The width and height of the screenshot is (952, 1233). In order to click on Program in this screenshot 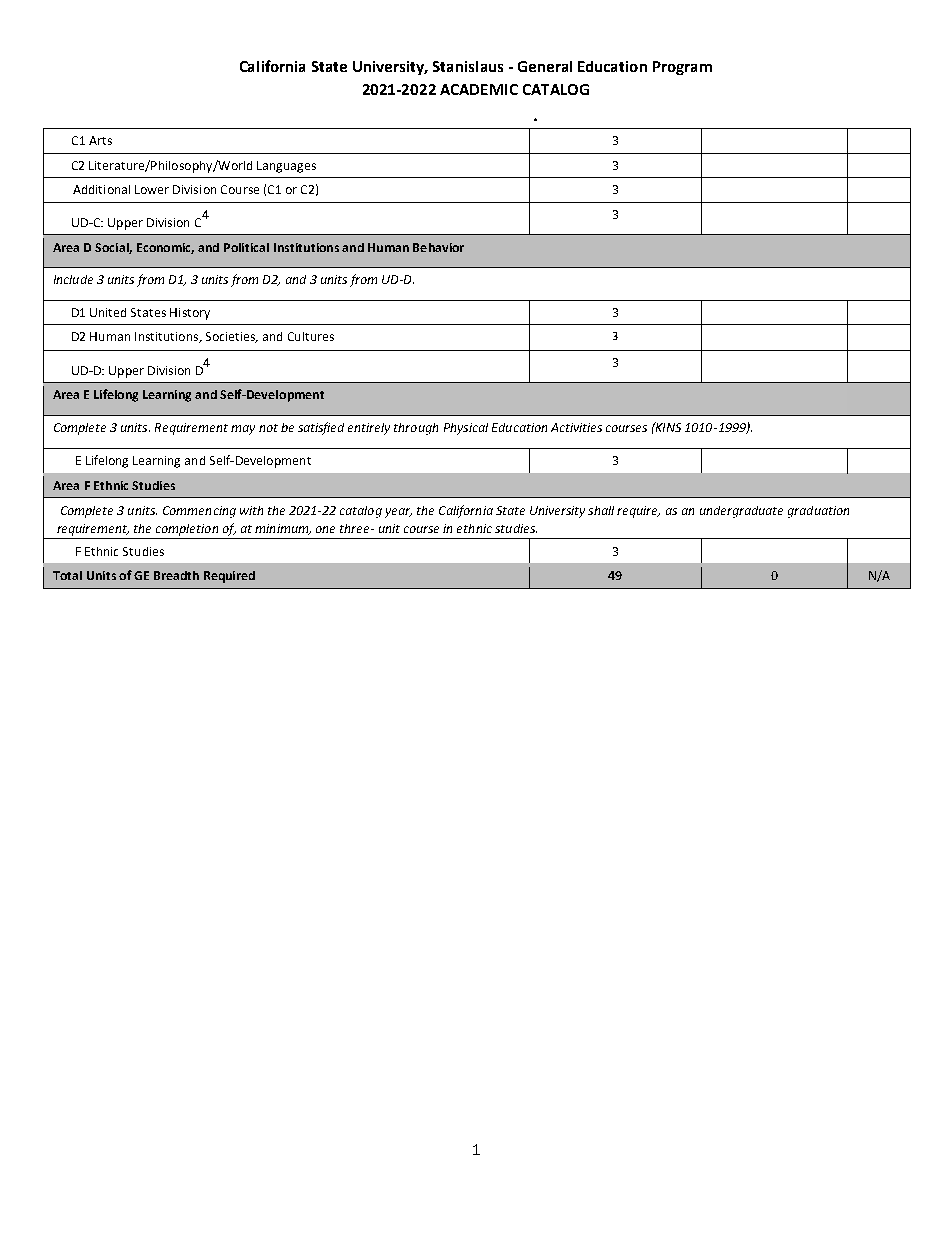, I will do `click(682, 68)`.
